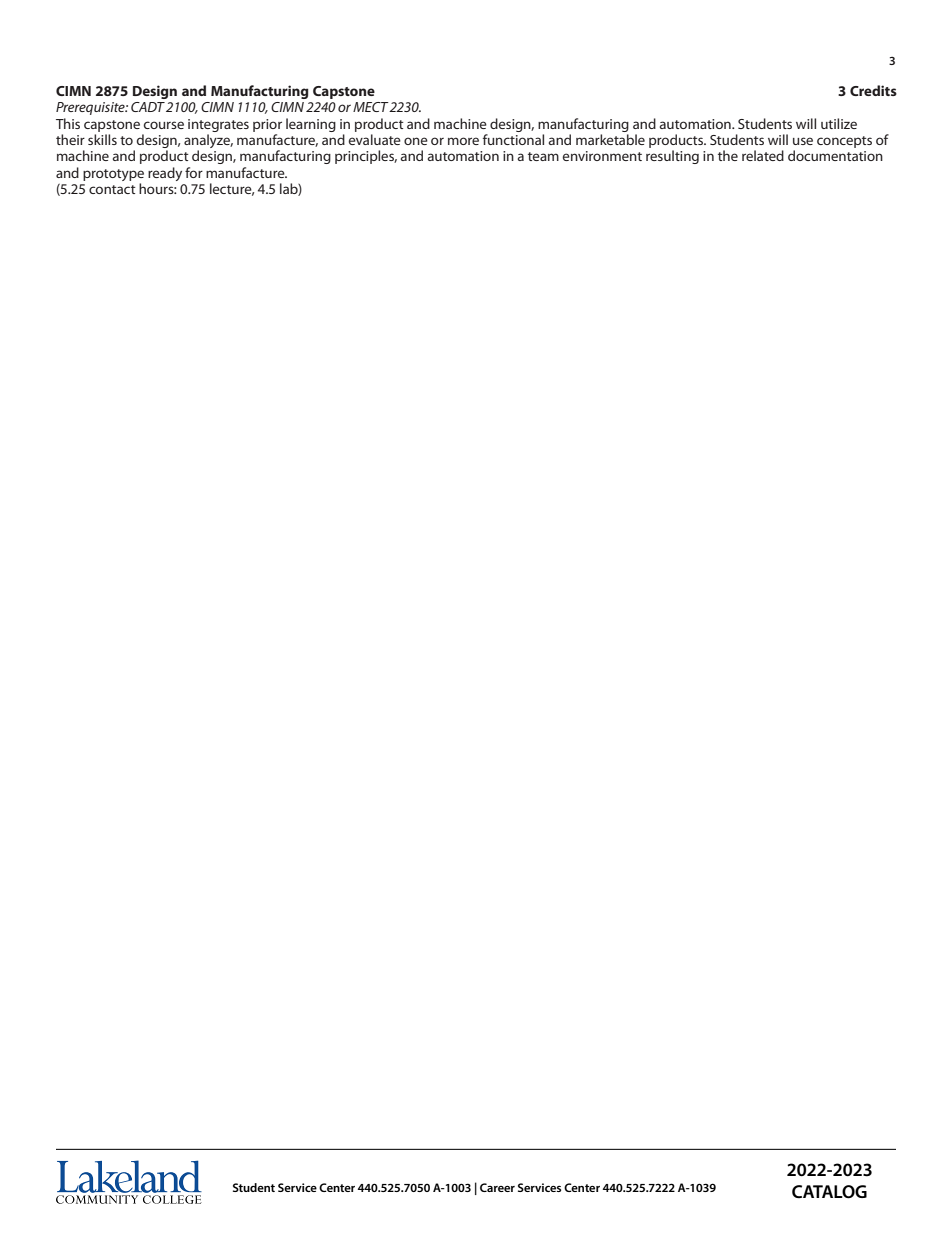 Image resolution: width=952 pixels, height=1233 pixels. What do you see at coordinates (497, 1187) in the screenshot?
I see `Career` at bounding box center [497, 1187].
